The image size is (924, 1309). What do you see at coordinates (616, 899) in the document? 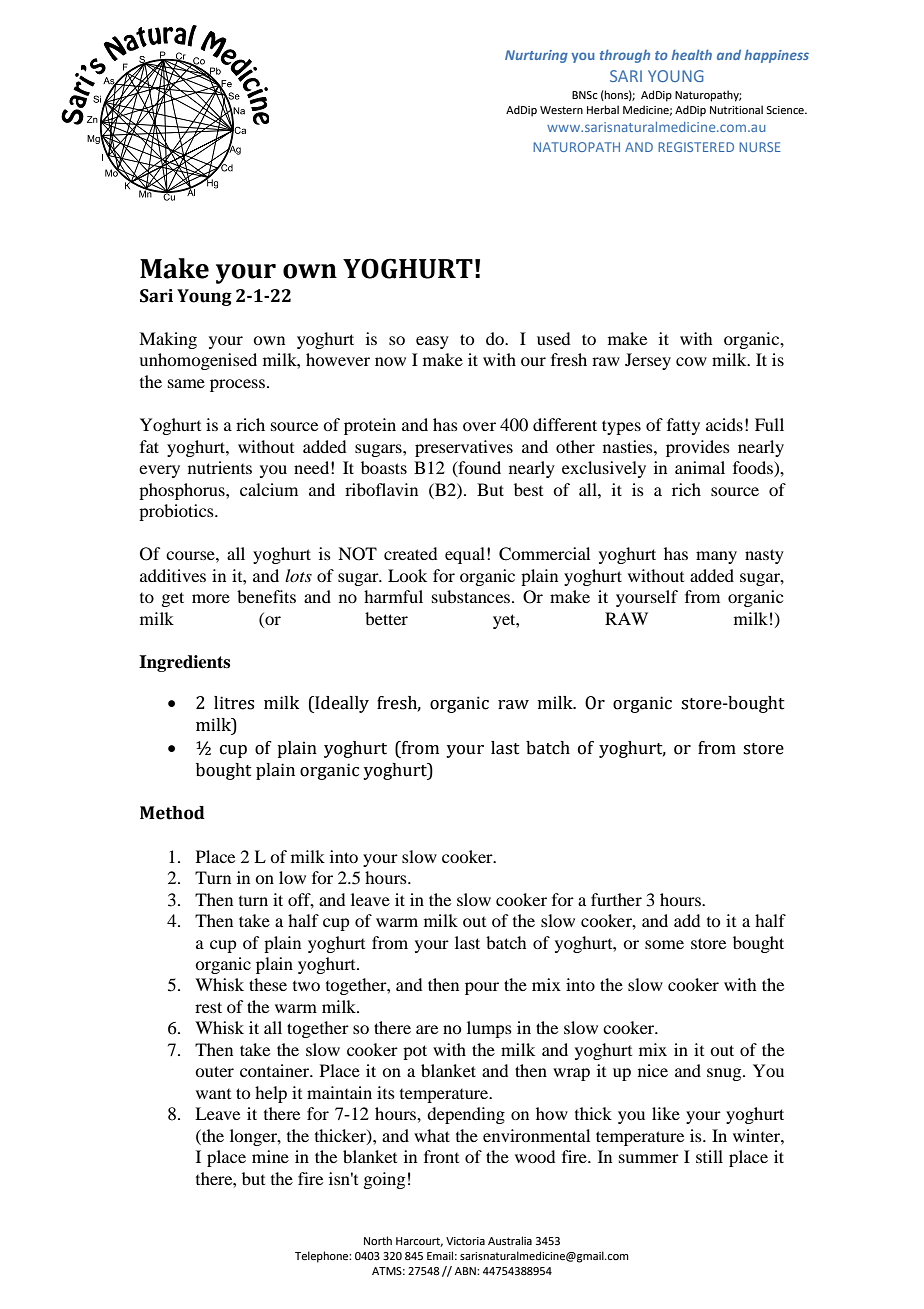
I see `further` at bounding box center [616, 899].
